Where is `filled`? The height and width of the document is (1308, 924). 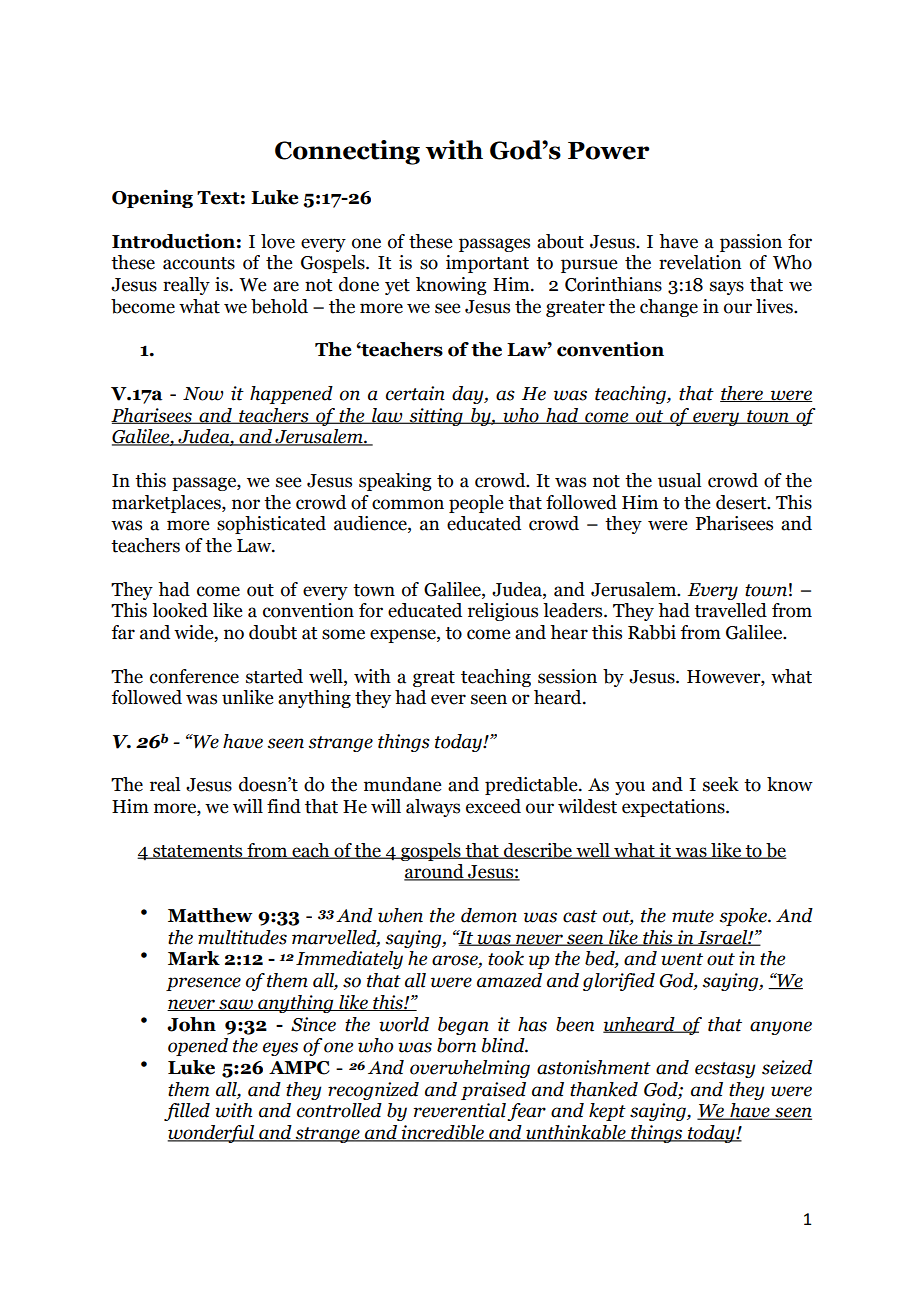
filled is located at coordinates (187, 1112).
